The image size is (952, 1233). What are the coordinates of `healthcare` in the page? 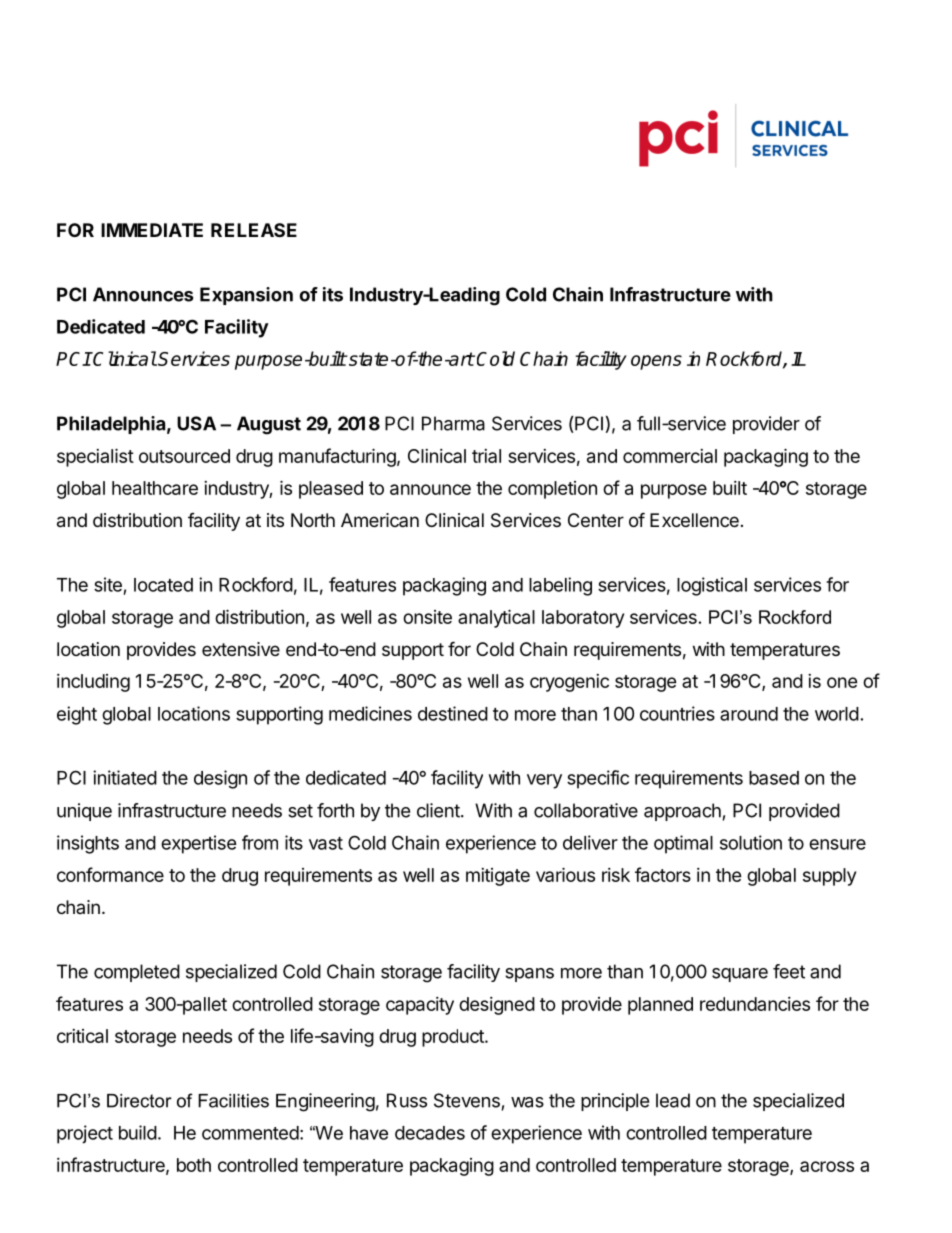 It's located at (155, 488).
